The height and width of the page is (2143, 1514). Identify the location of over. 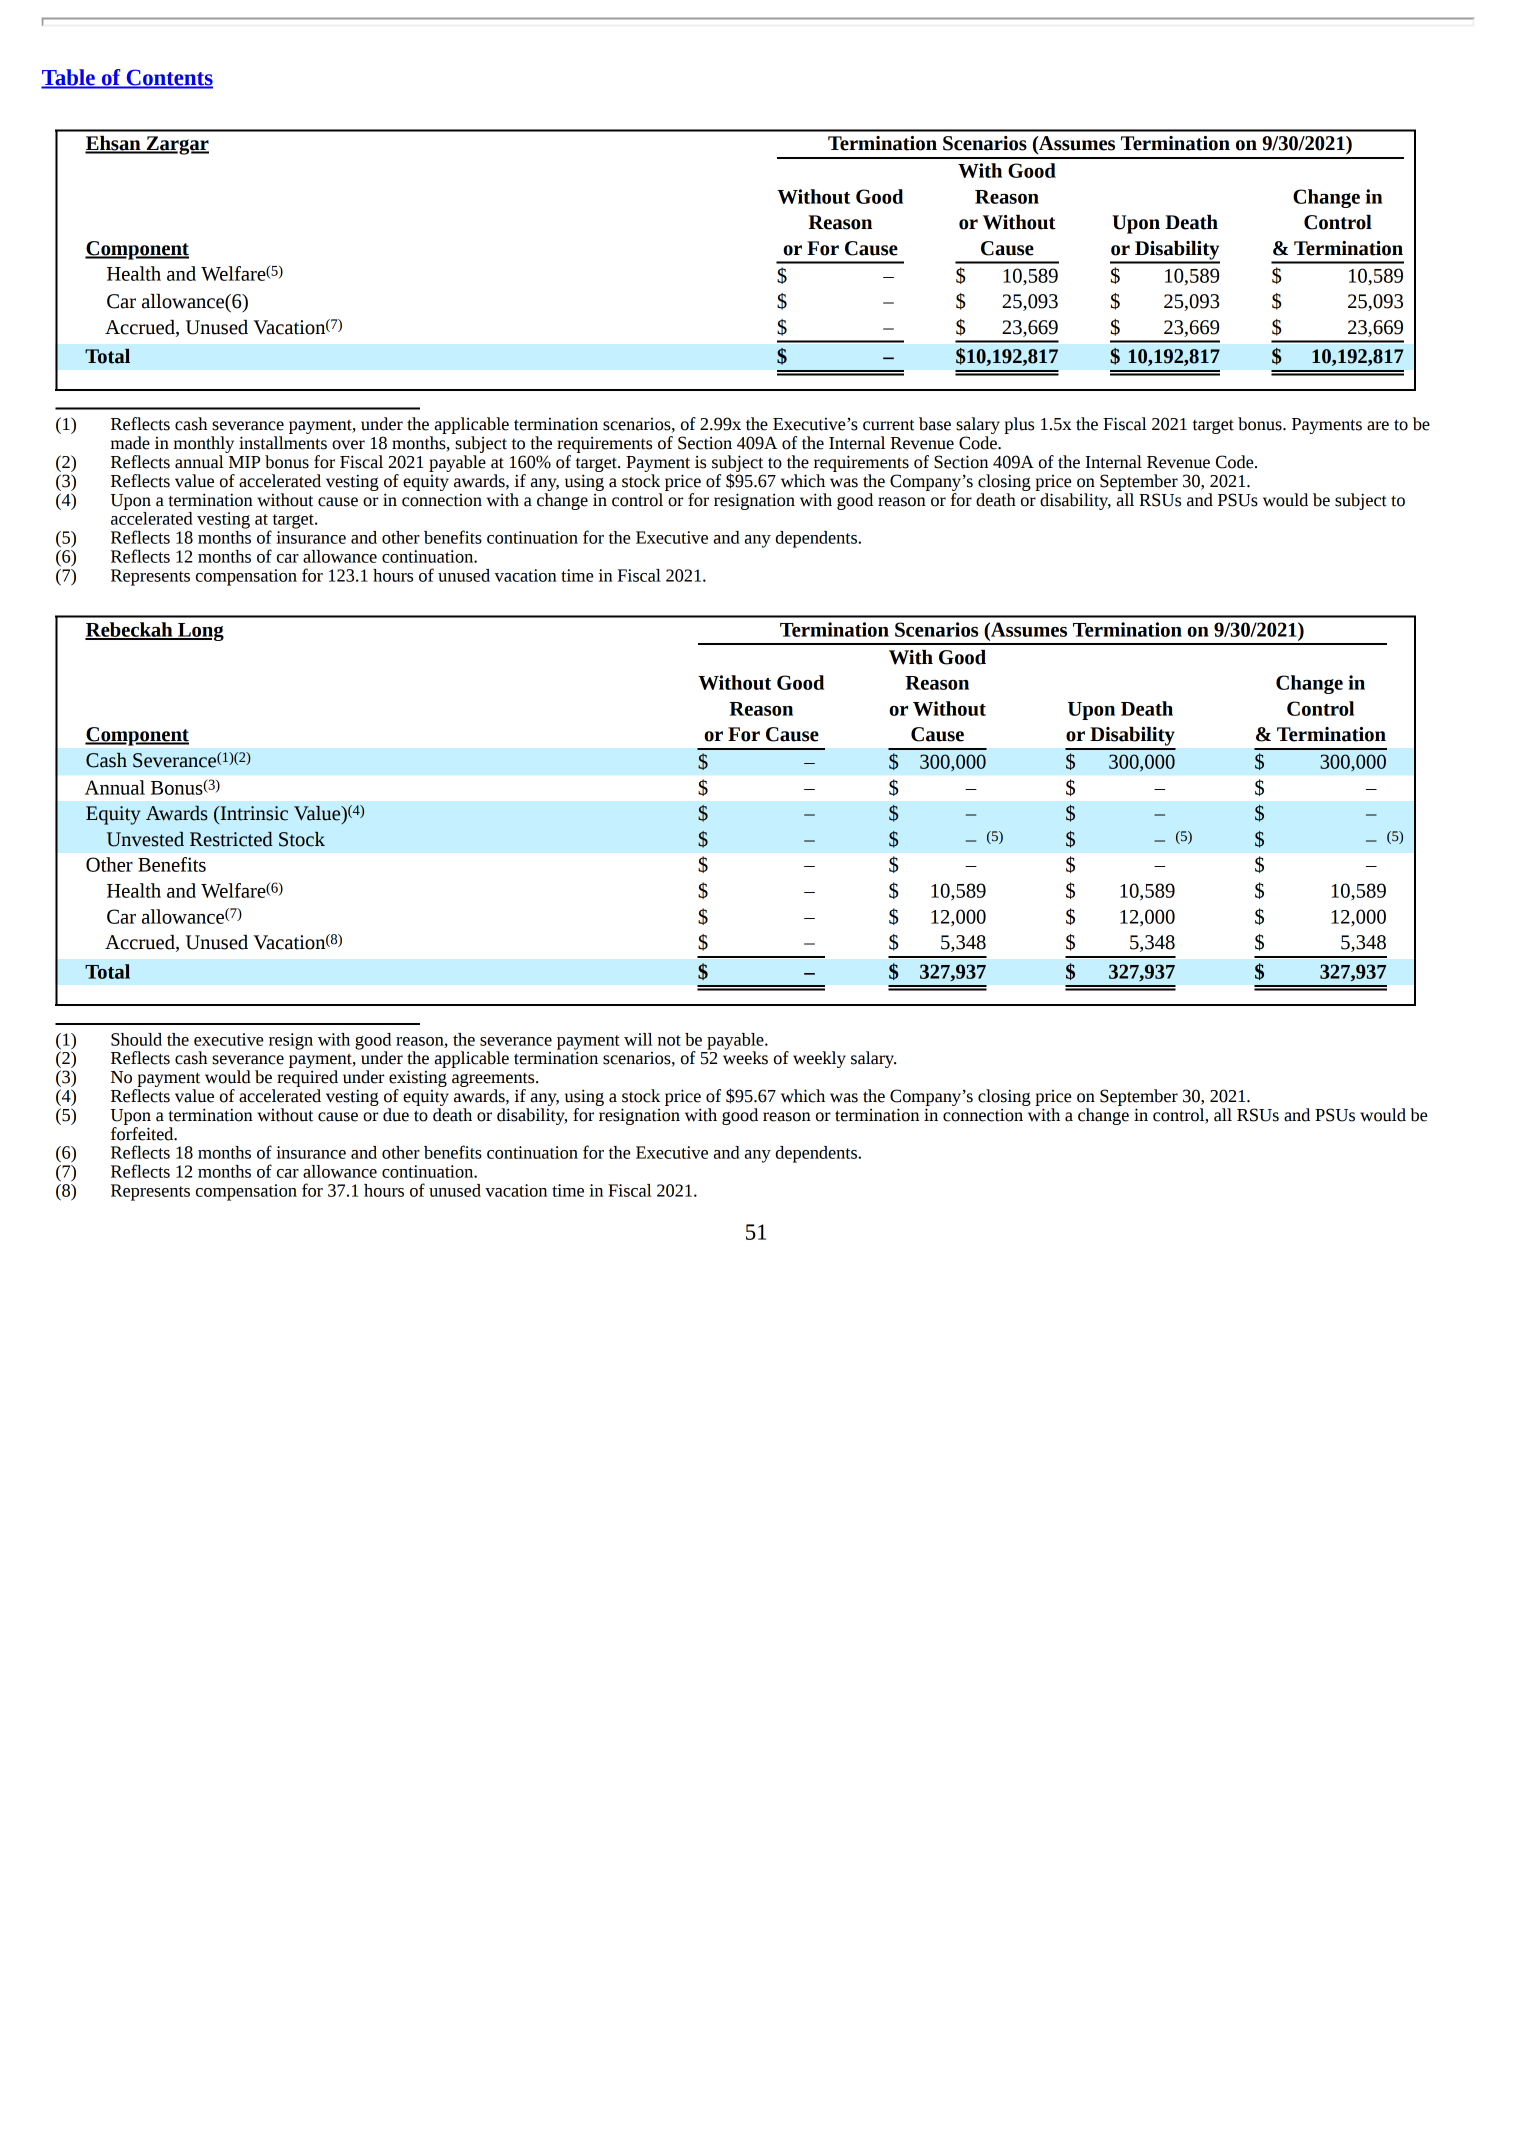
(348, 445).
